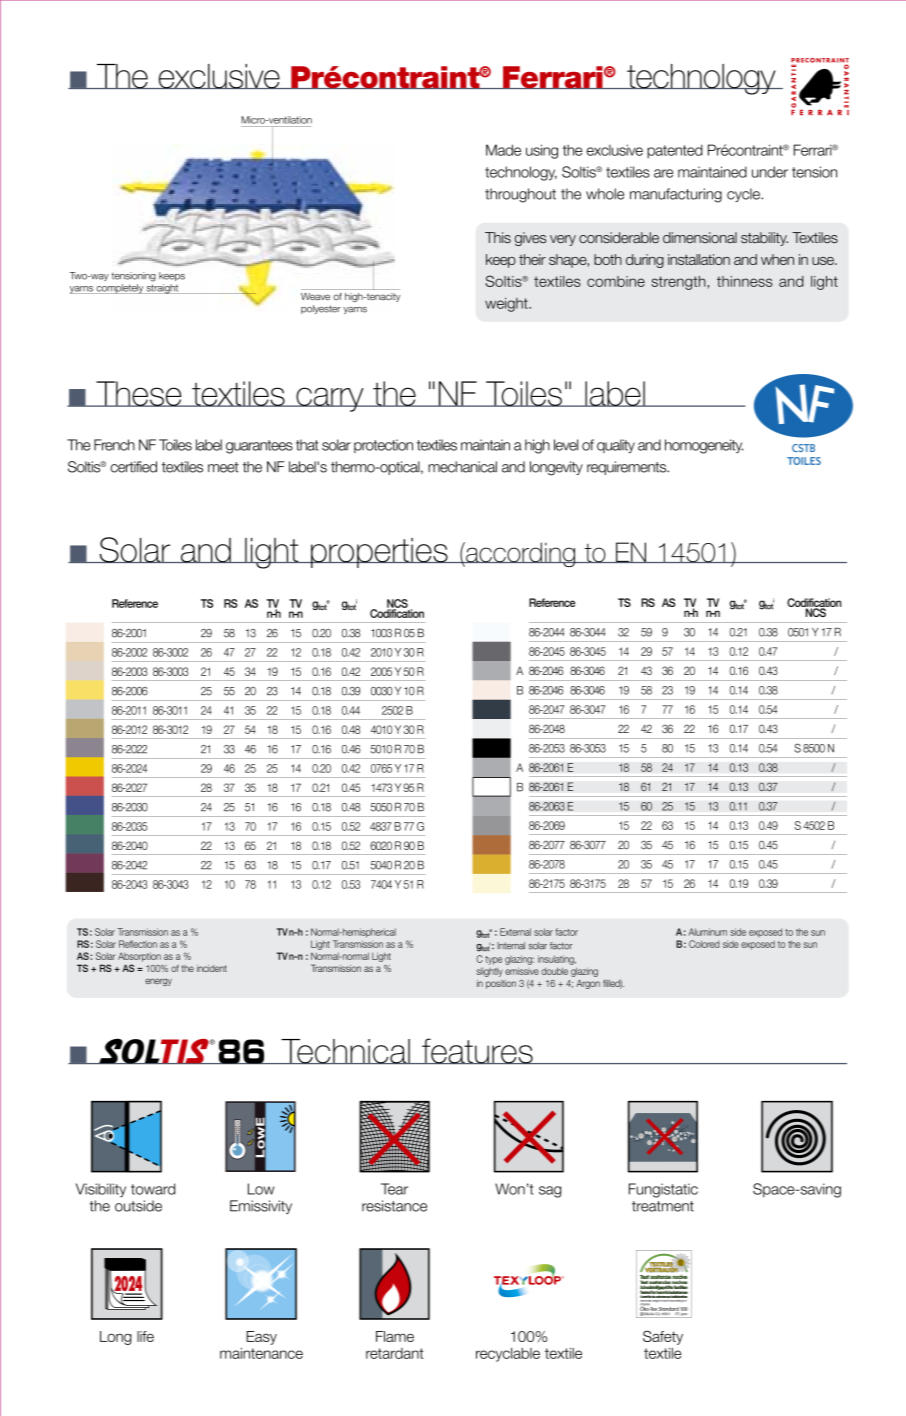  I want to click on Reflection, so click(138, 944).
